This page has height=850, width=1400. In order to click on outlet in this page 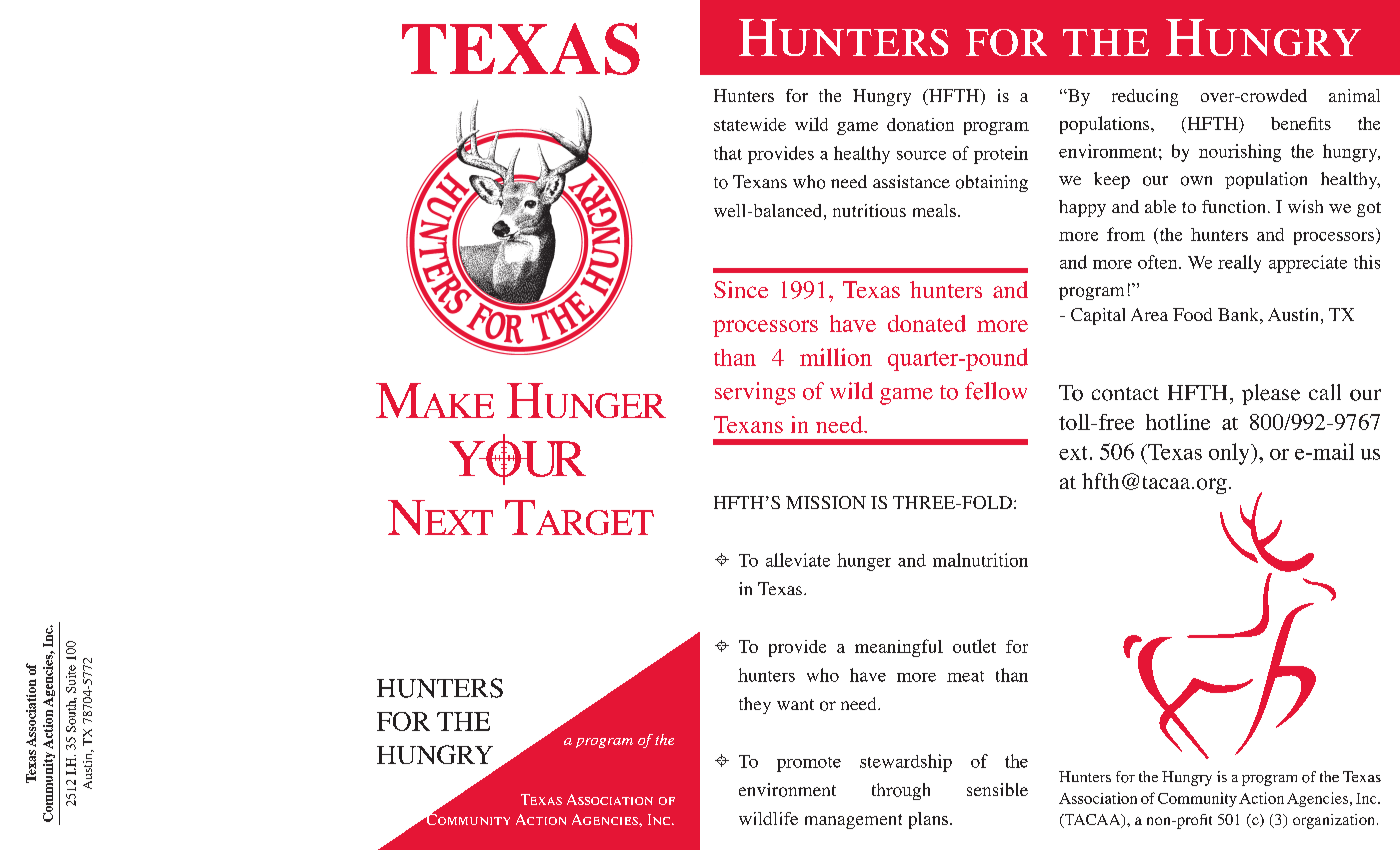, I will do `click(974, 646)`.
